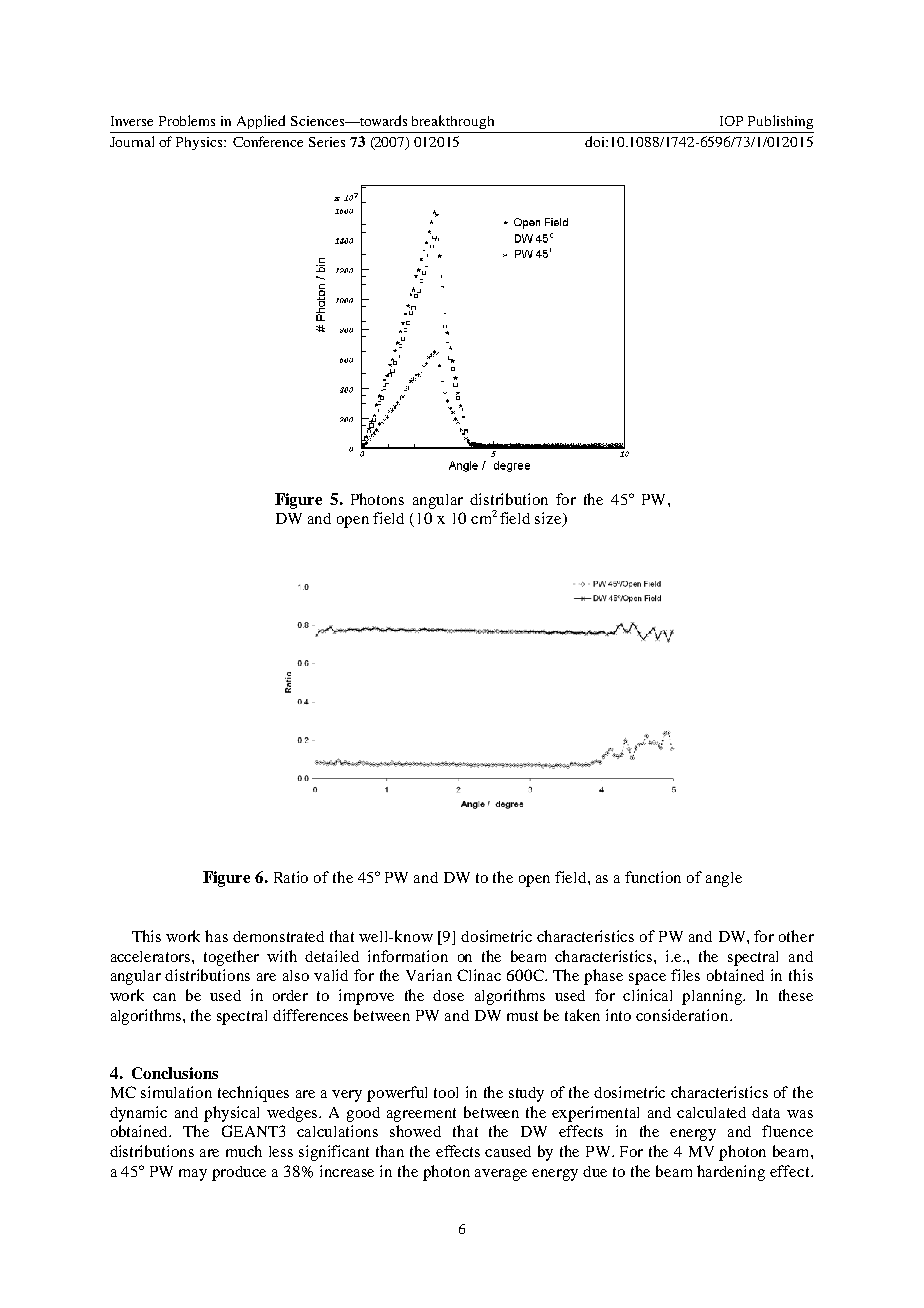 The height and width of the page is (1308, 924). I want to click on Varian, so click(429, 975).
